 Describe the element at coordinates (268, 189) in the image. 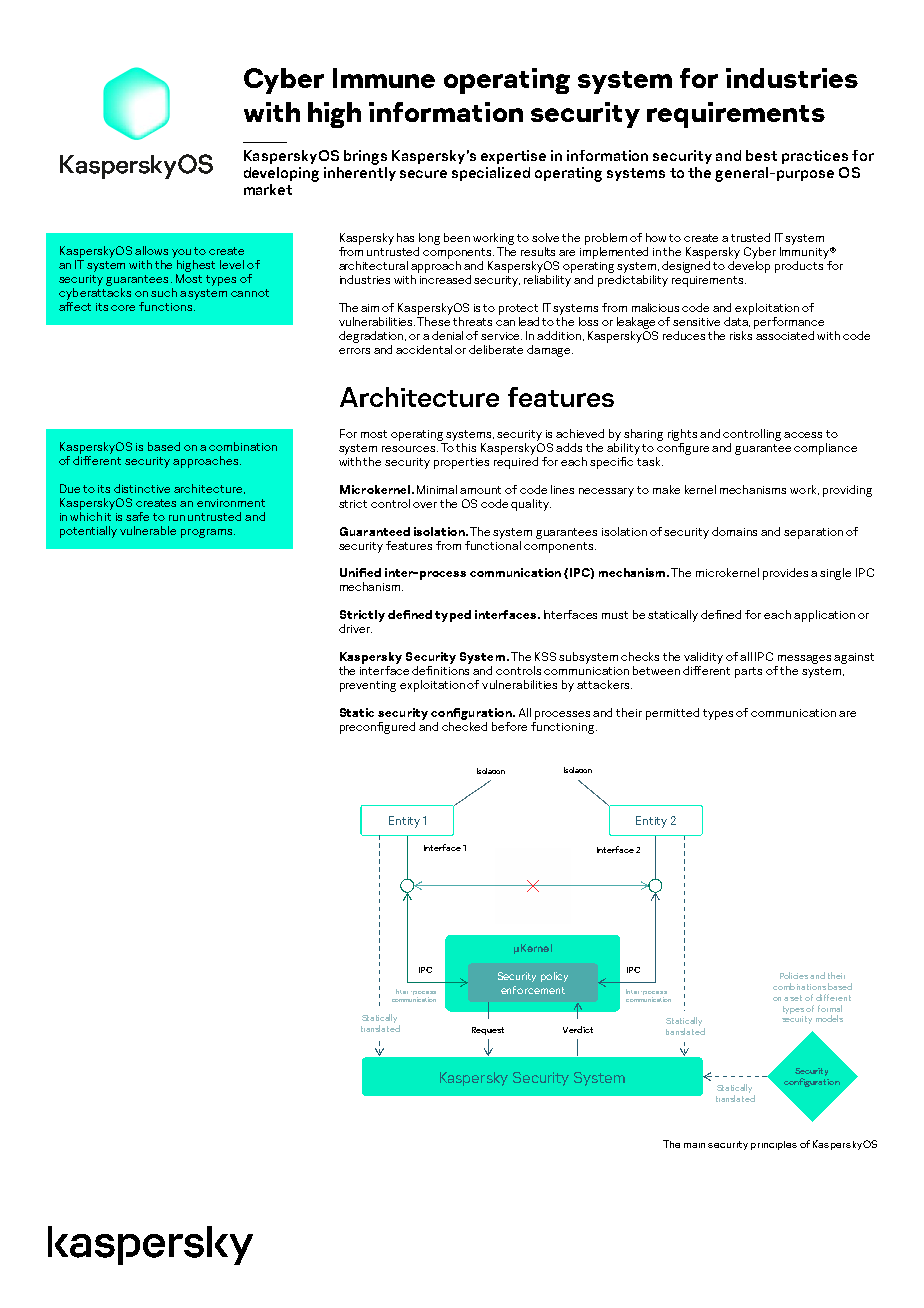

I see `market` at that location.
